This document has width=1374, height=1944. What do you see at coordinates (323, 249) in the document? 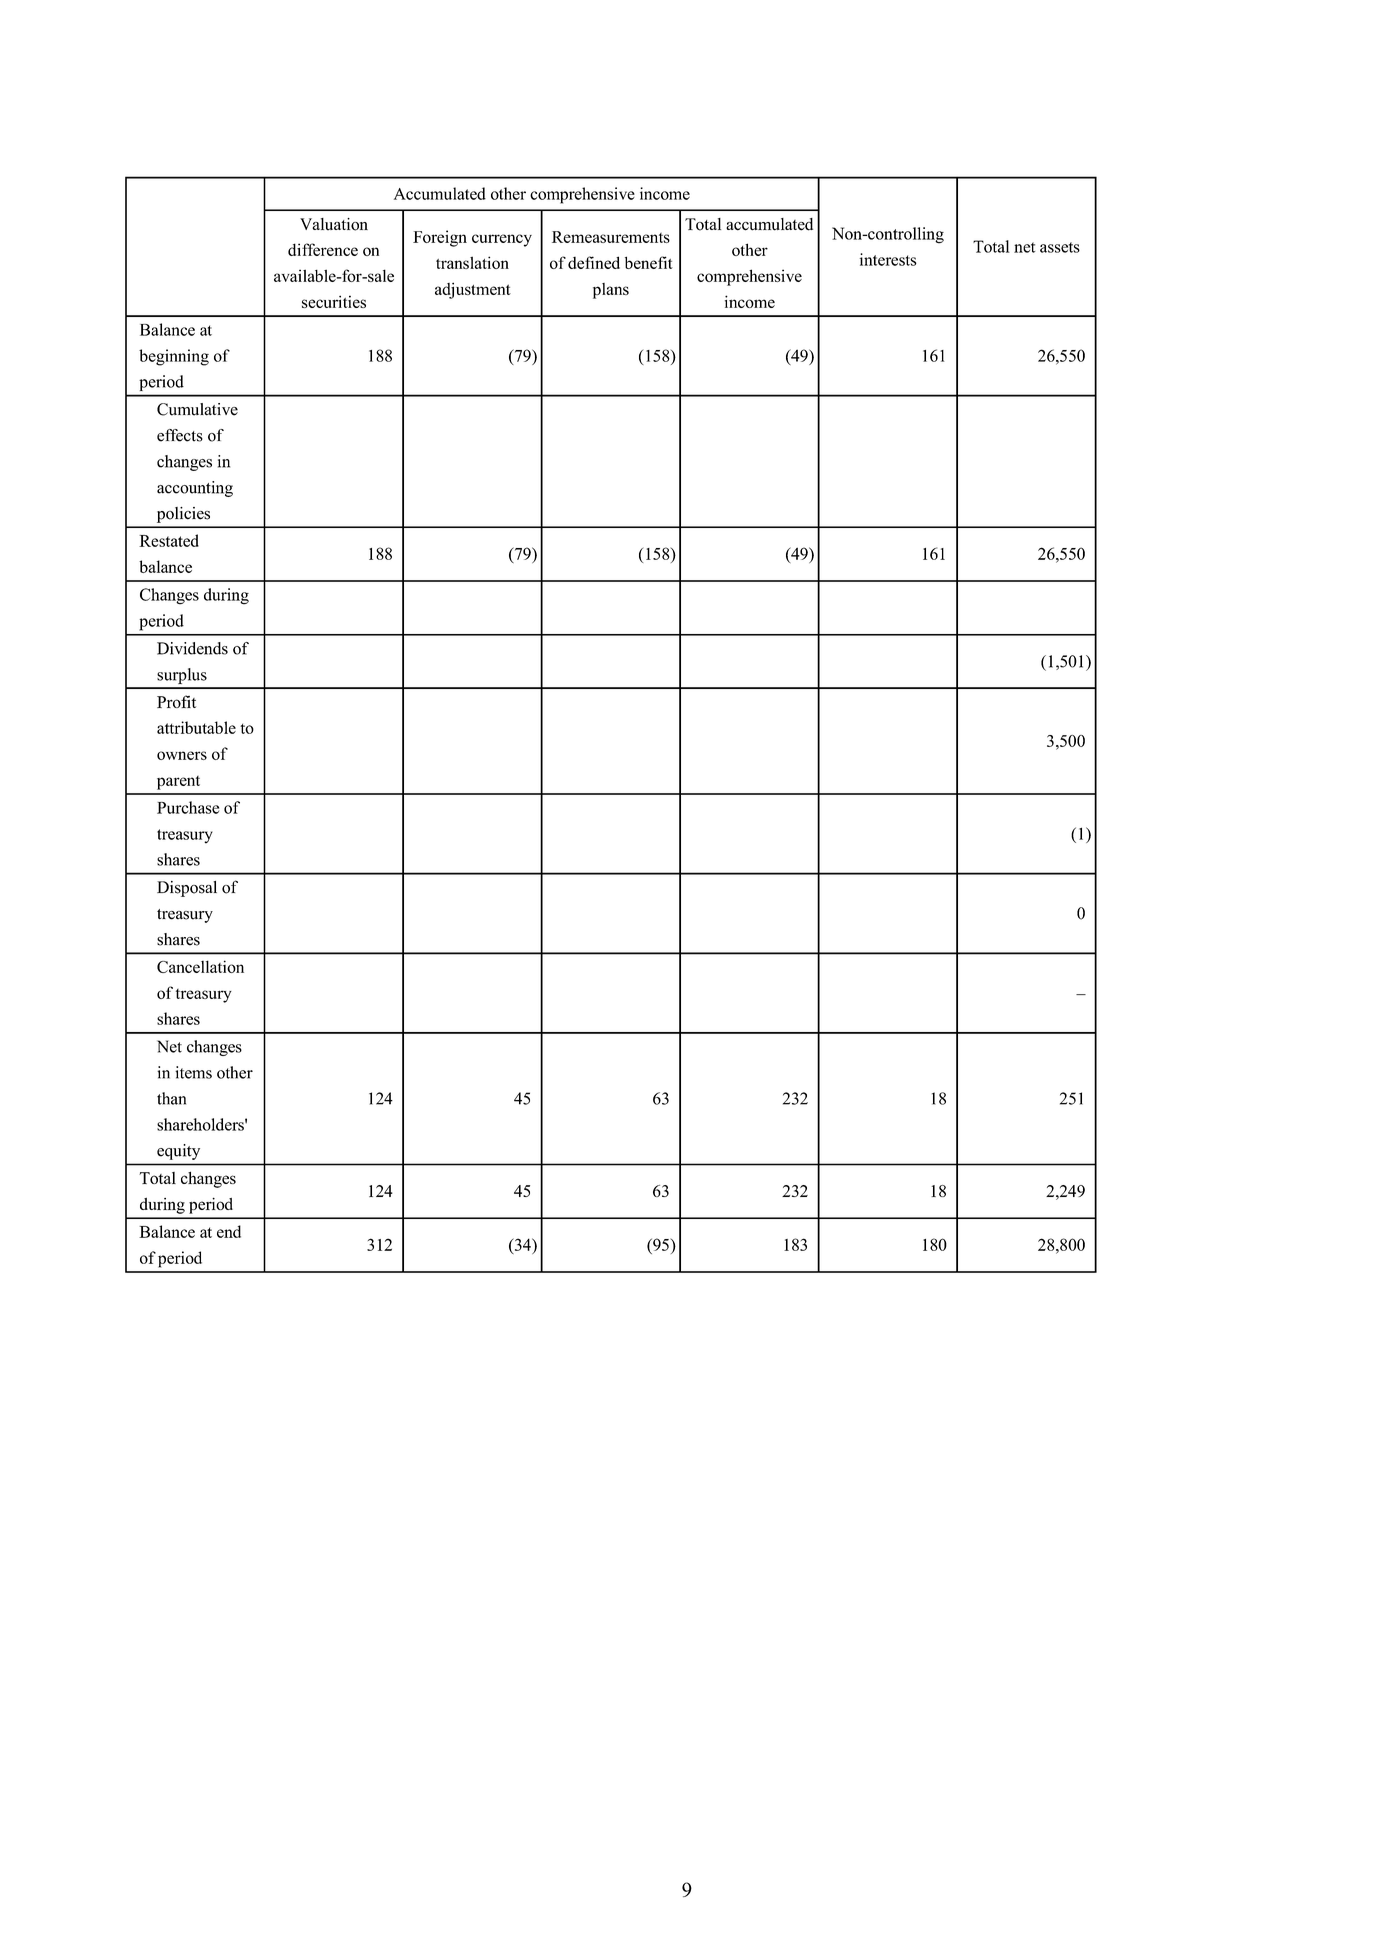
I see `difference` at bounding box center [323, 249].
